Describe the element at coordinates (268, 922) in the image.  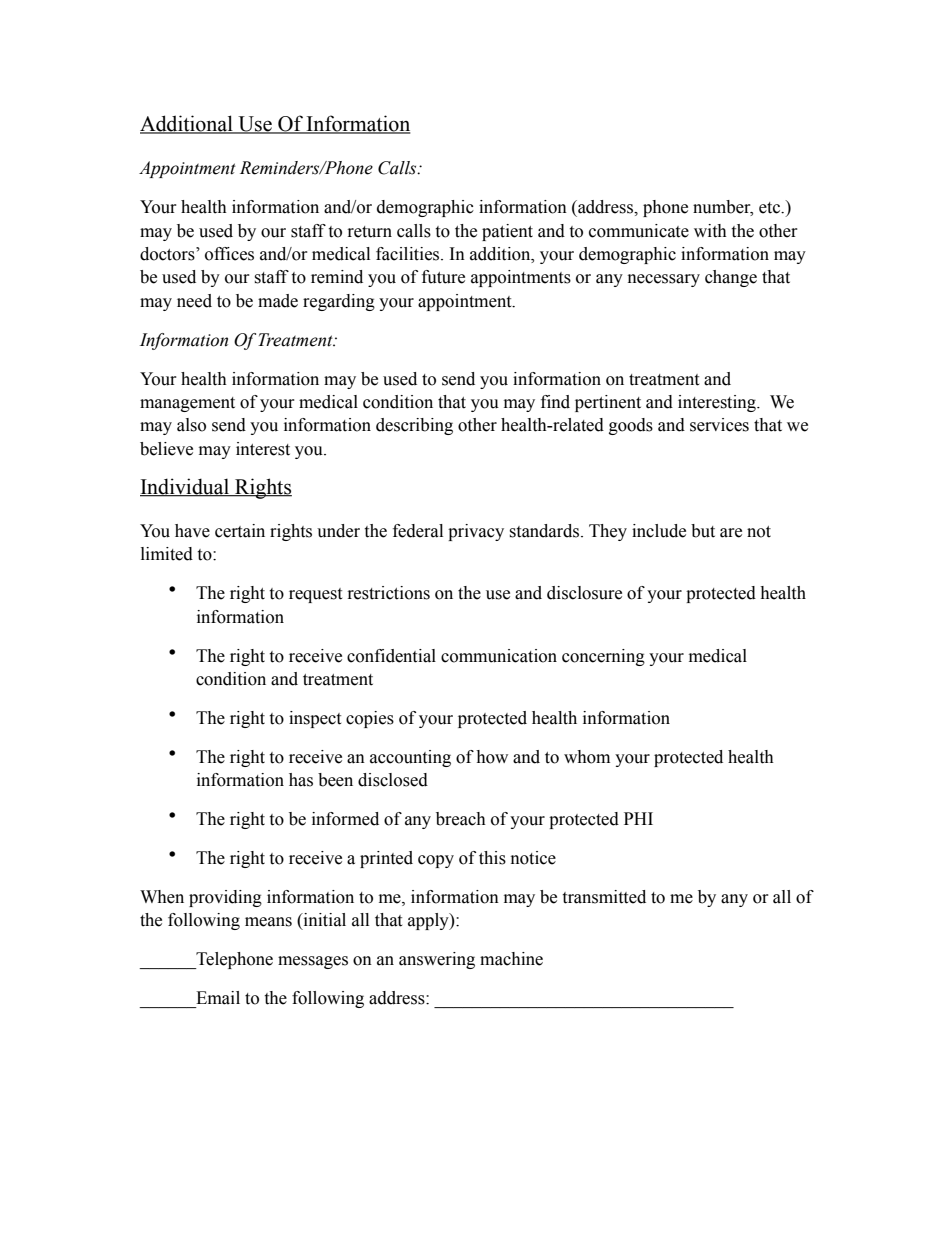
I see `means` at that location.
